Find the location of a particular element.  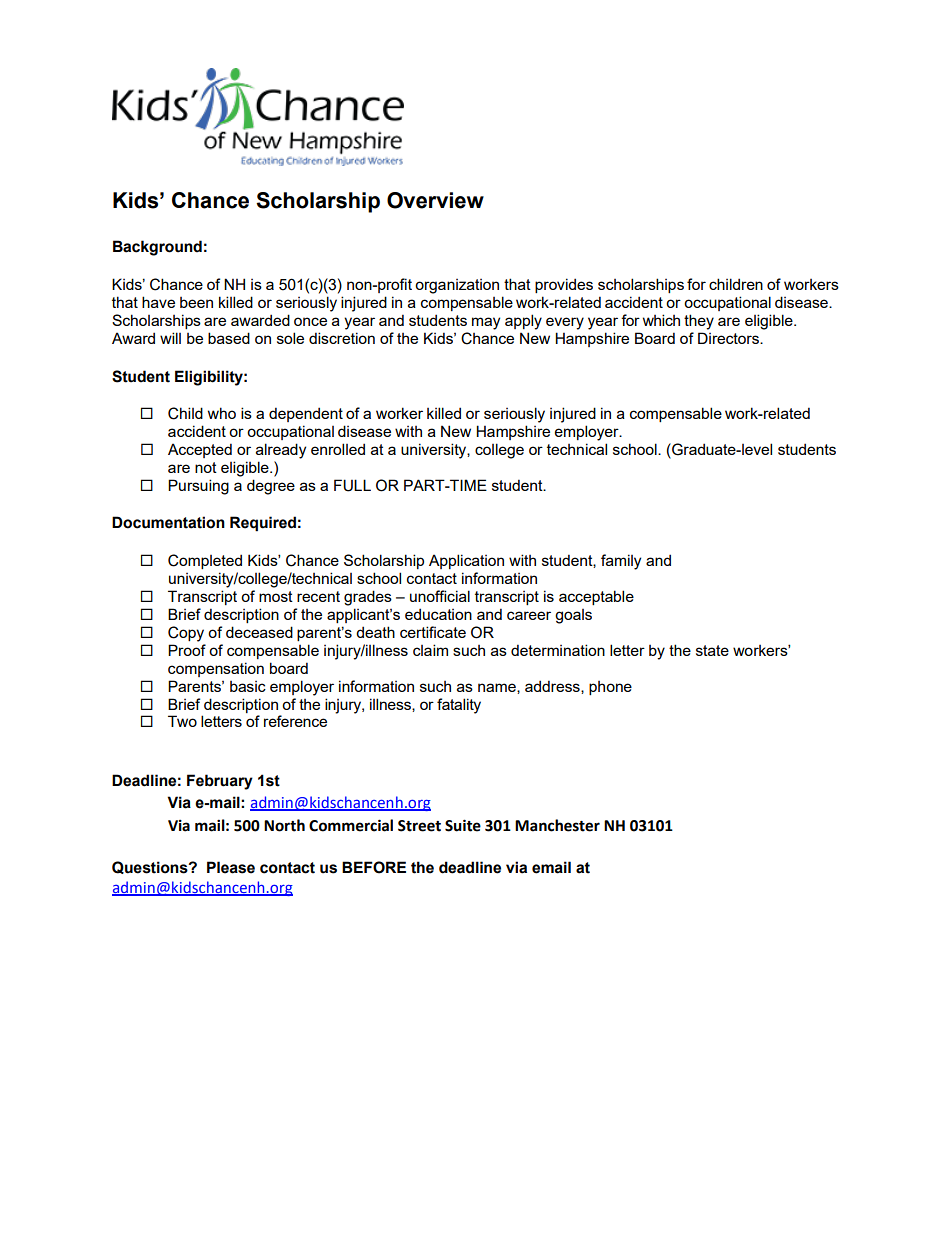

Please is located at coordinates (231, 867).
